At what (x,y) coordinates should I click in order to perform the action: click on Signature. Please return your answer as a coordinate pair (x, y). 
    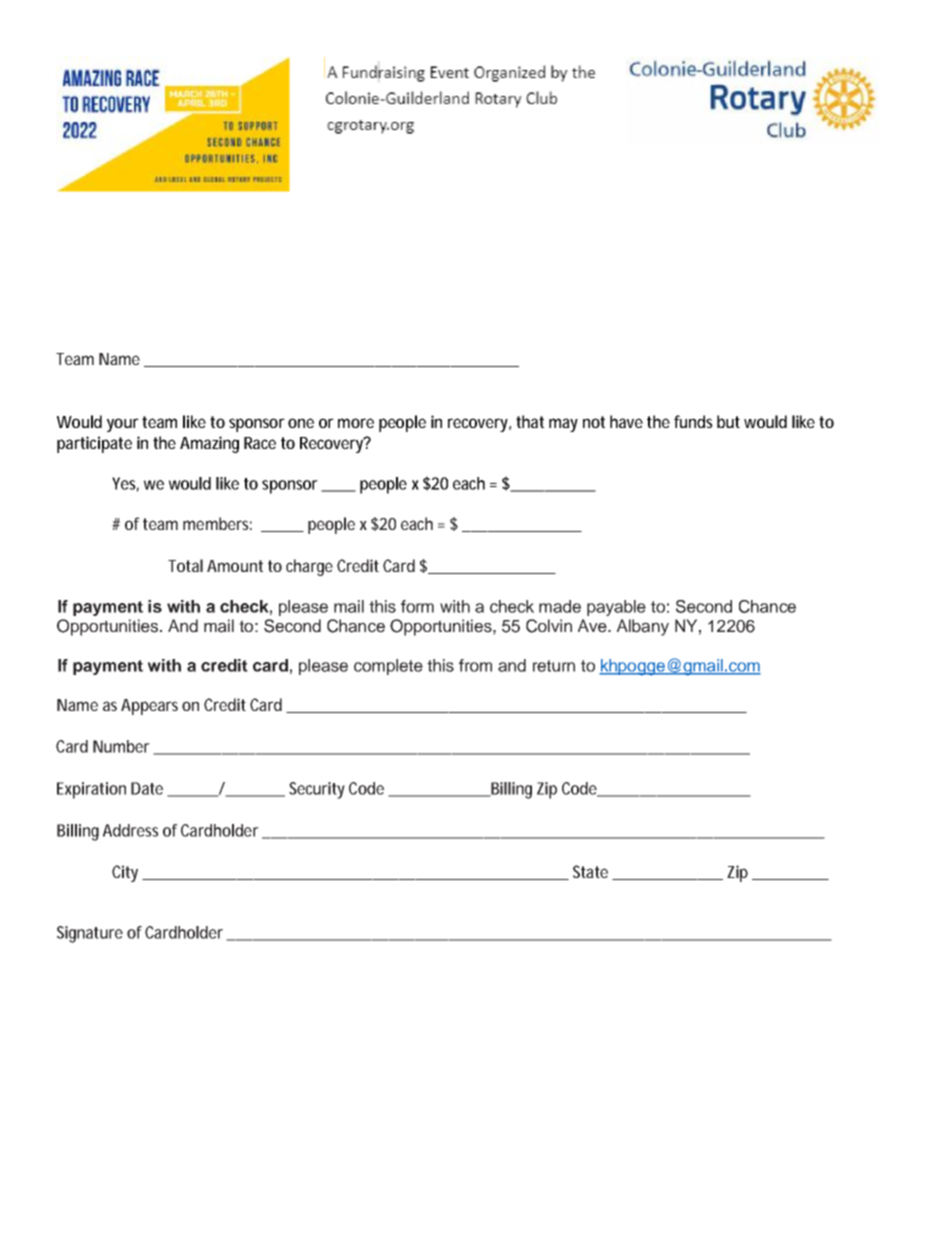
    Looking at the image, I should click on (90, 934).
